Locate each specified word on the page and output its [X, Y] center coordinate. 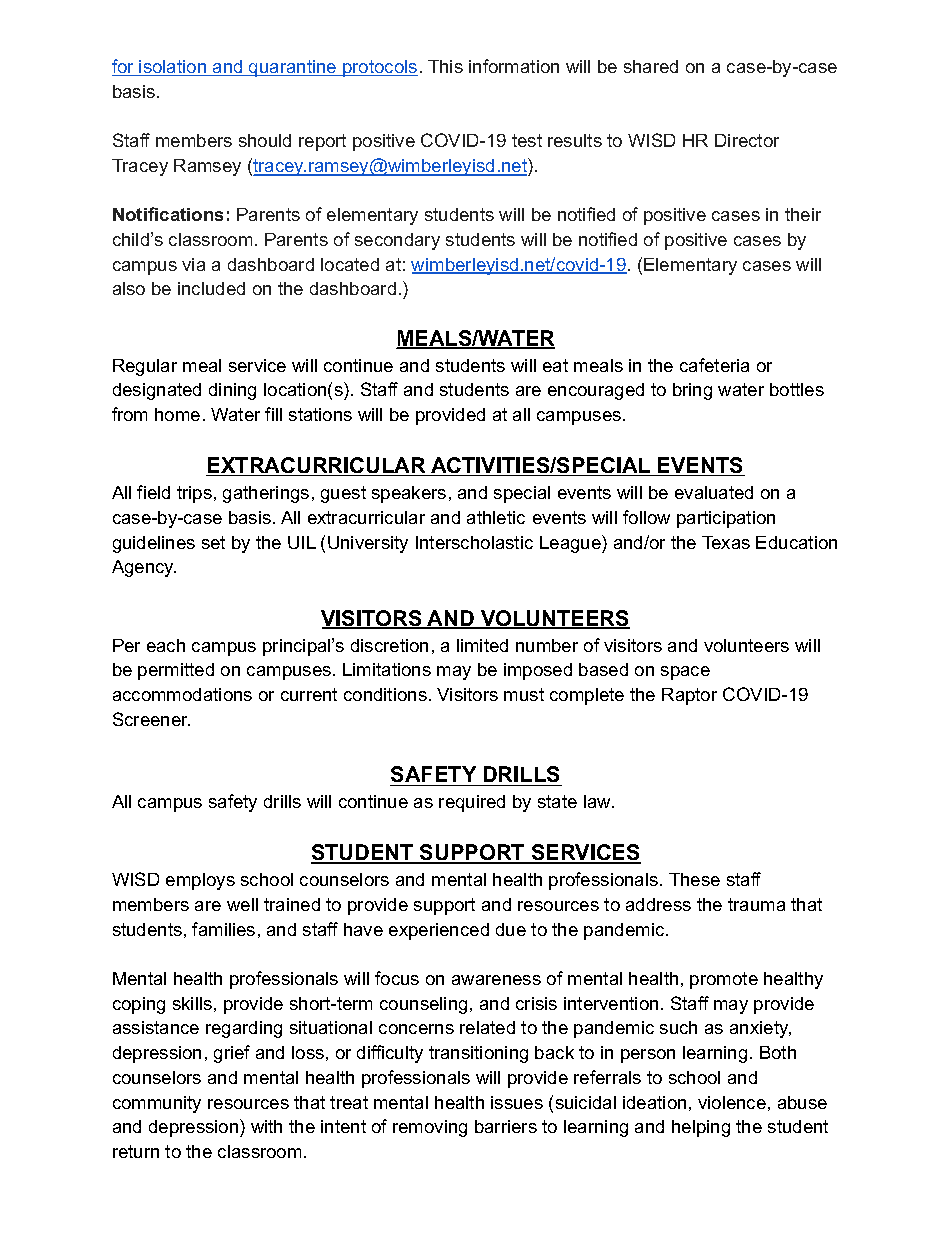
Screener [151, 719]
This [445, 66]
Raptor [689, 696]
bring [692, 391]
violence [732, 1102]
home [177, 414]
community [157, 1104]
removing [430, 1128]
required [472, 803]
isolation [173, 68]
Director [747, 140]
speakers [409, 494]
